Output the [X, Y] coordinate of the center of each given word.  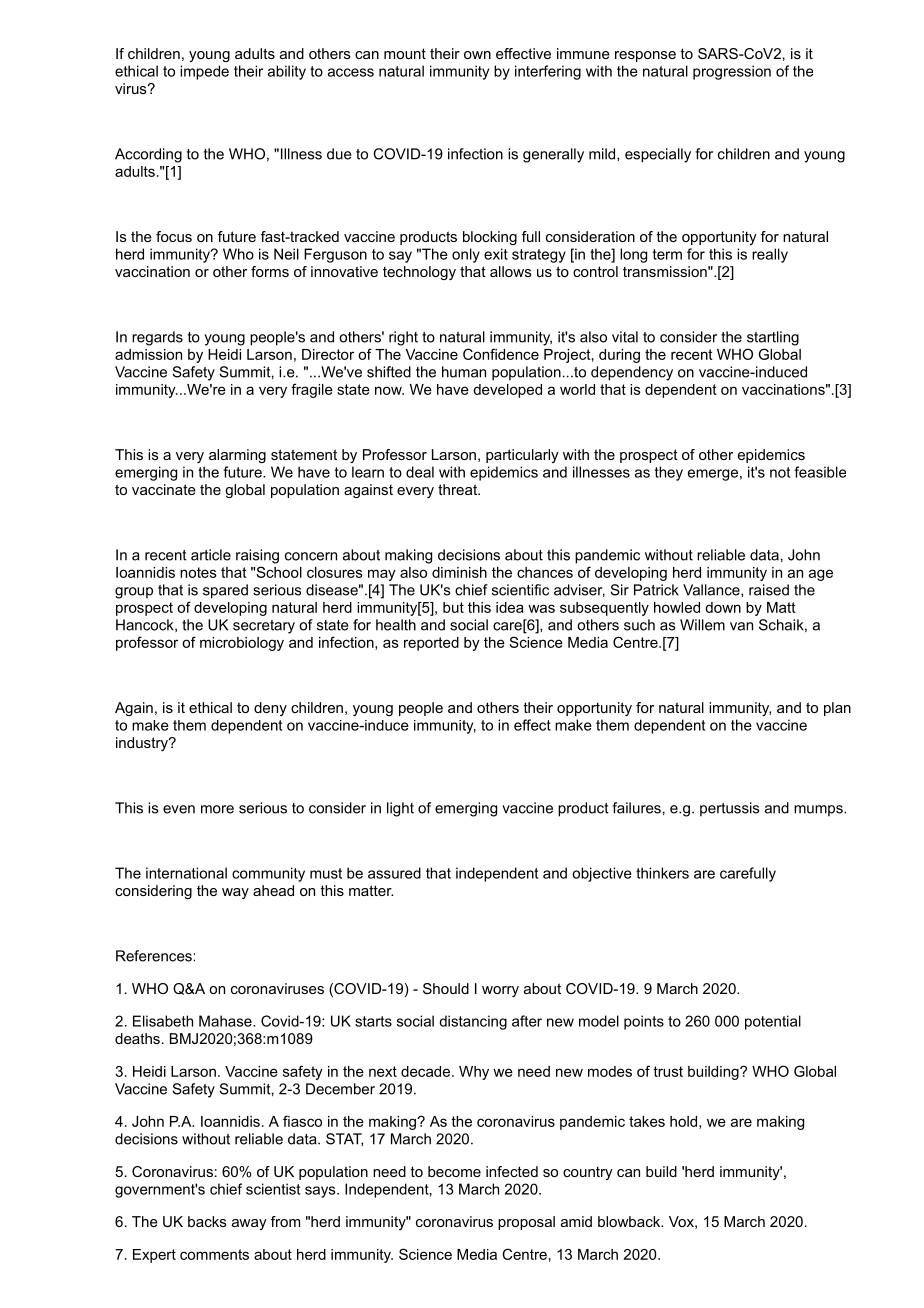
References [154, 956]
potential [773, 1022]
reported [431, 644]
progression [732, 72]
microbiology [242, 644]
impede [204, 72]
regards [157, 338]
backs [207, 1221]
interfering [548, 72]
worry [500, 991]
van [741, 626]
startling [773, 338]
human [464, 372]
